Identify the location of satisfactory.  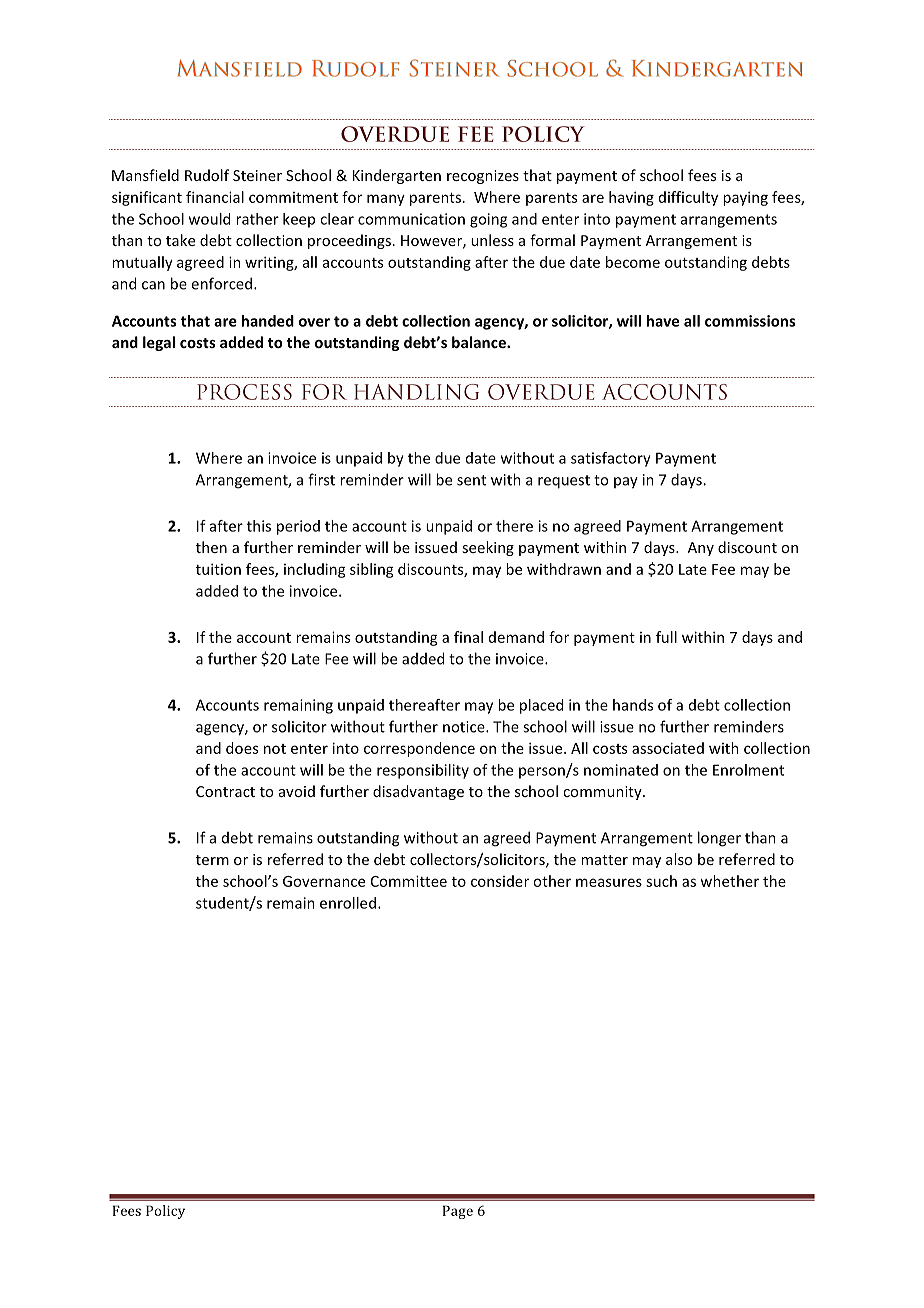
(611, 459).
